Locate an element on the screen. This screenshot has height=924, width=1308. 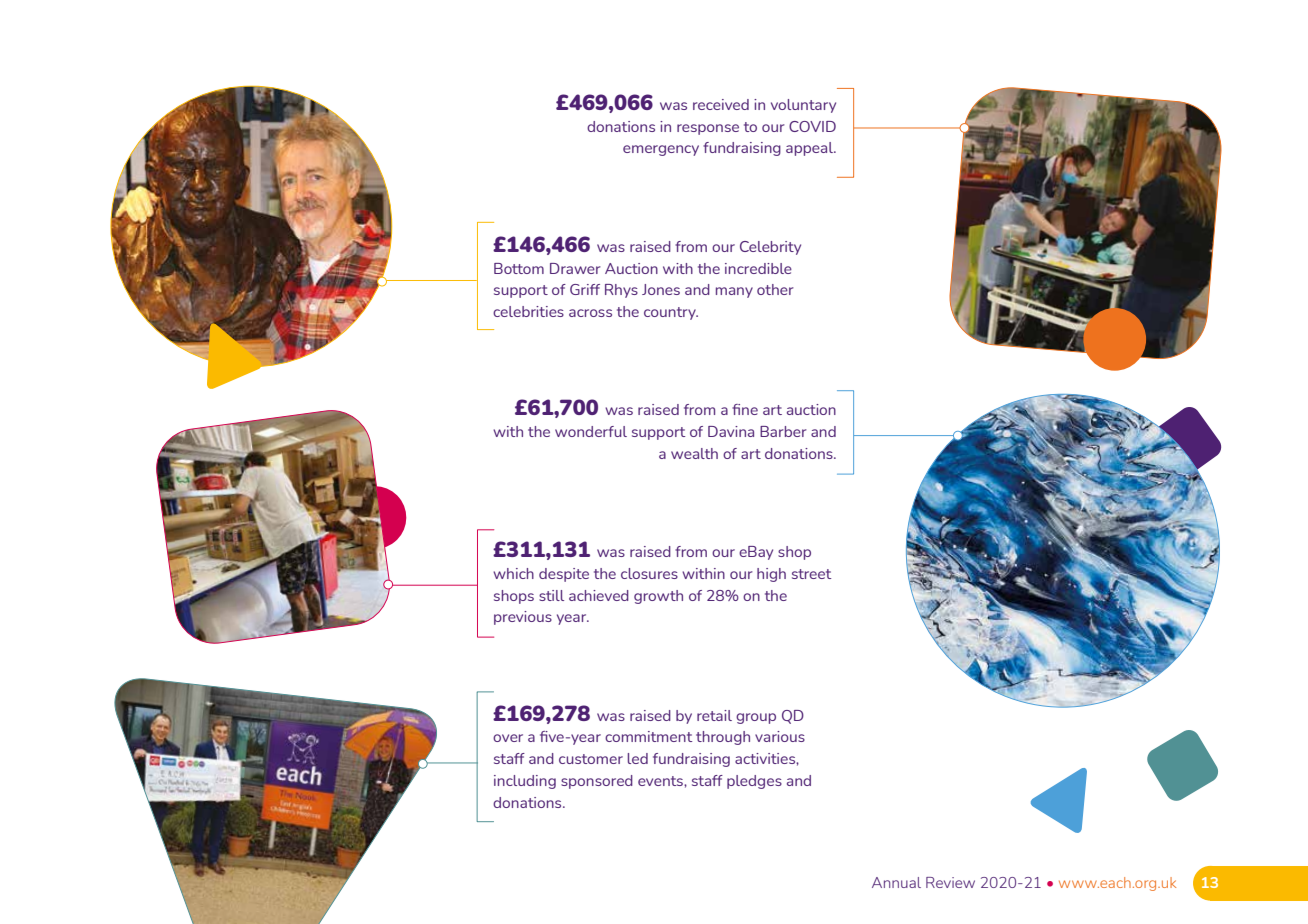
wealth is located at coordinates (694, 453).
